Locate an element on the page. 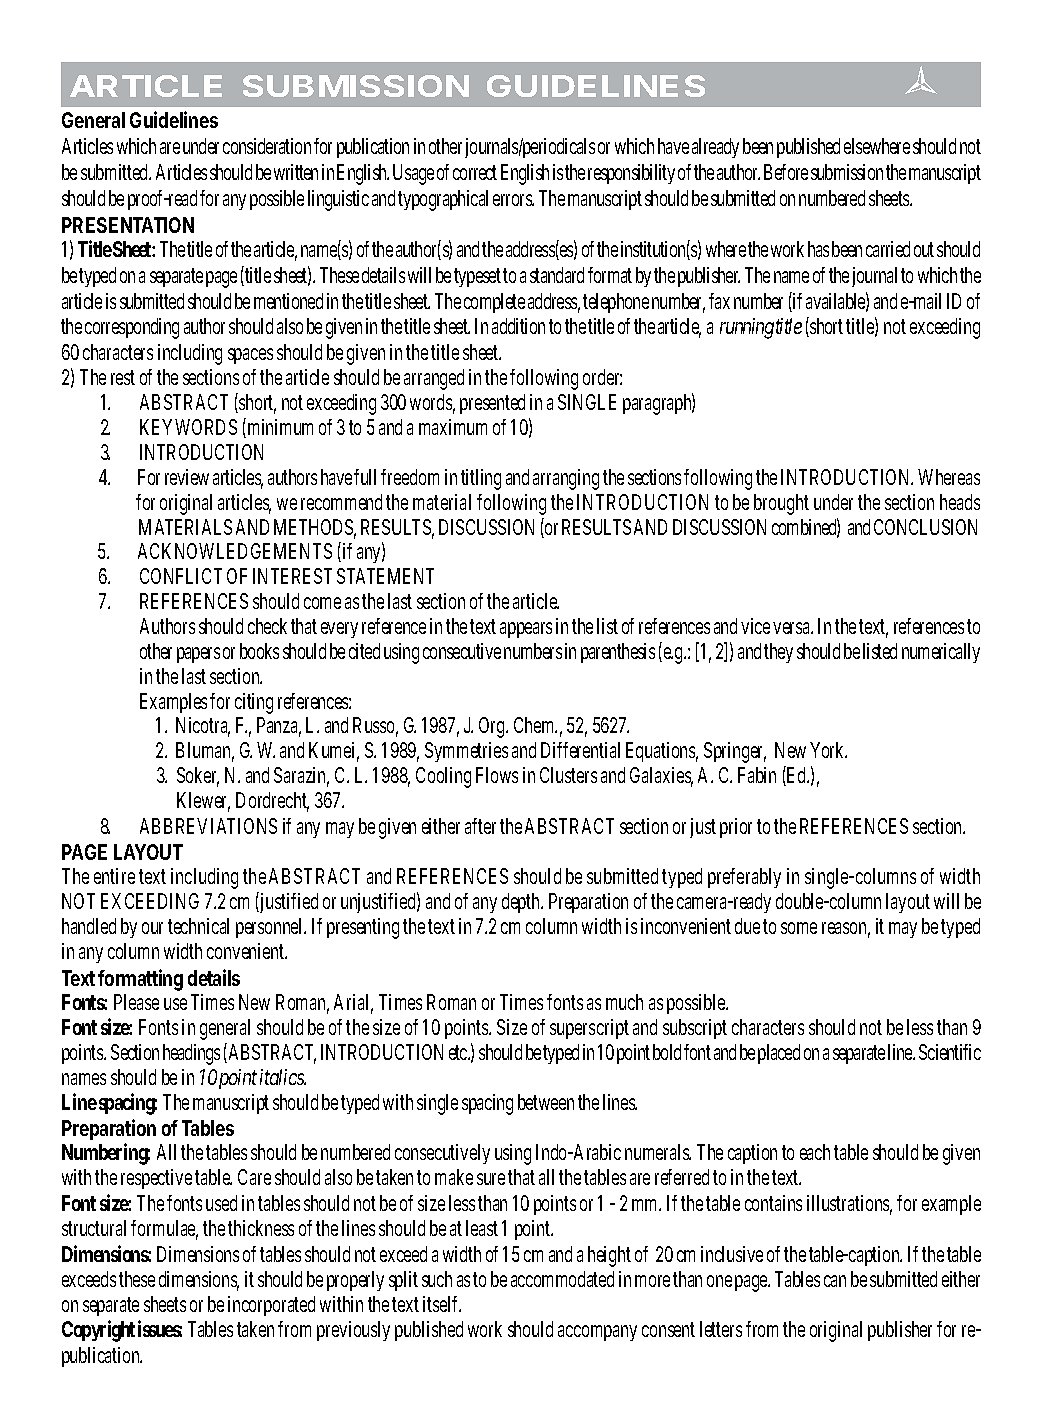 Image resolution: width=1037 pixels, height=1423 pixels. correct is located at coordinates (475, 172).
